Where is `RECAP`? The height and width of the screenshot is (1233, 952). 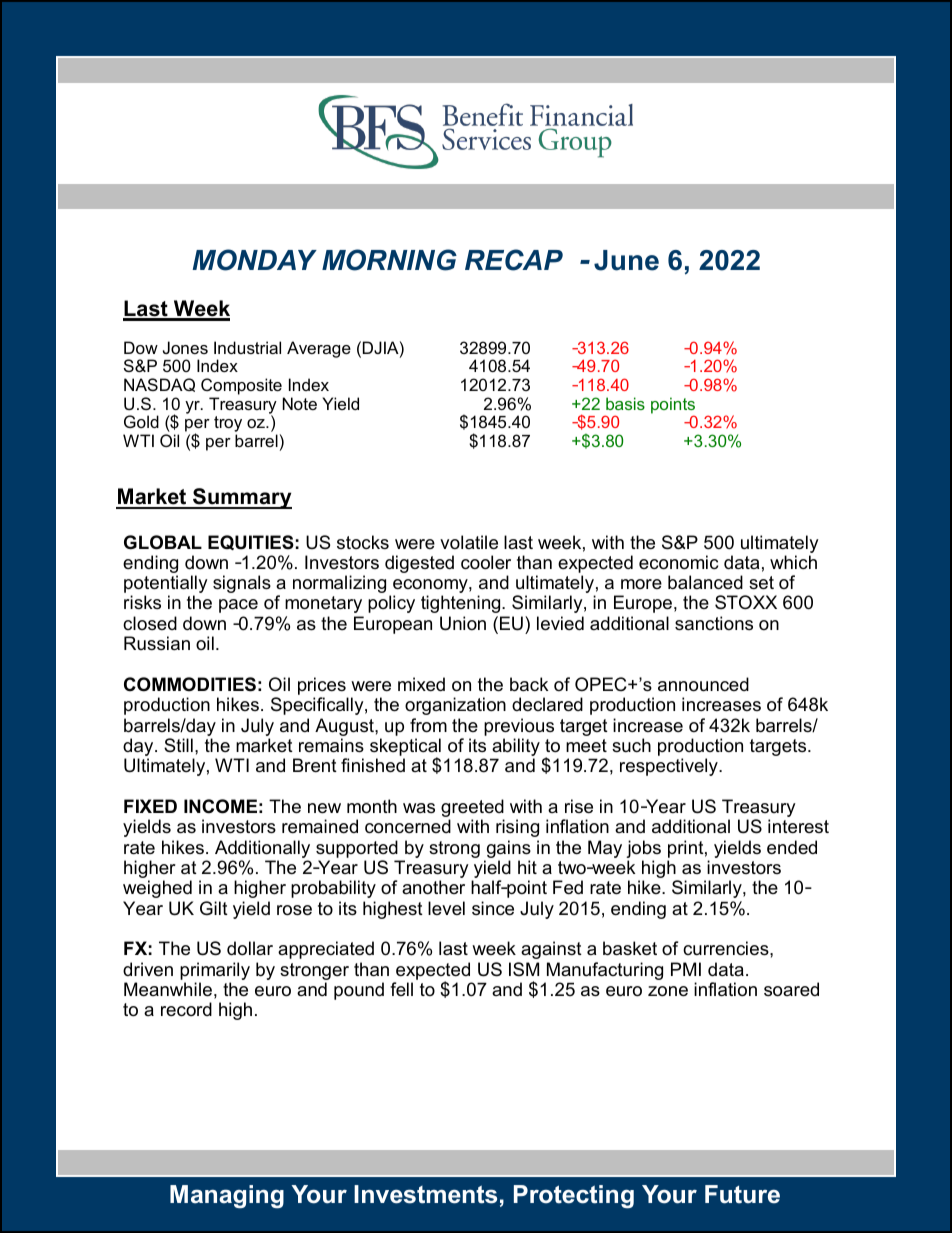
RECAP is located at coordinates (514, 260).
